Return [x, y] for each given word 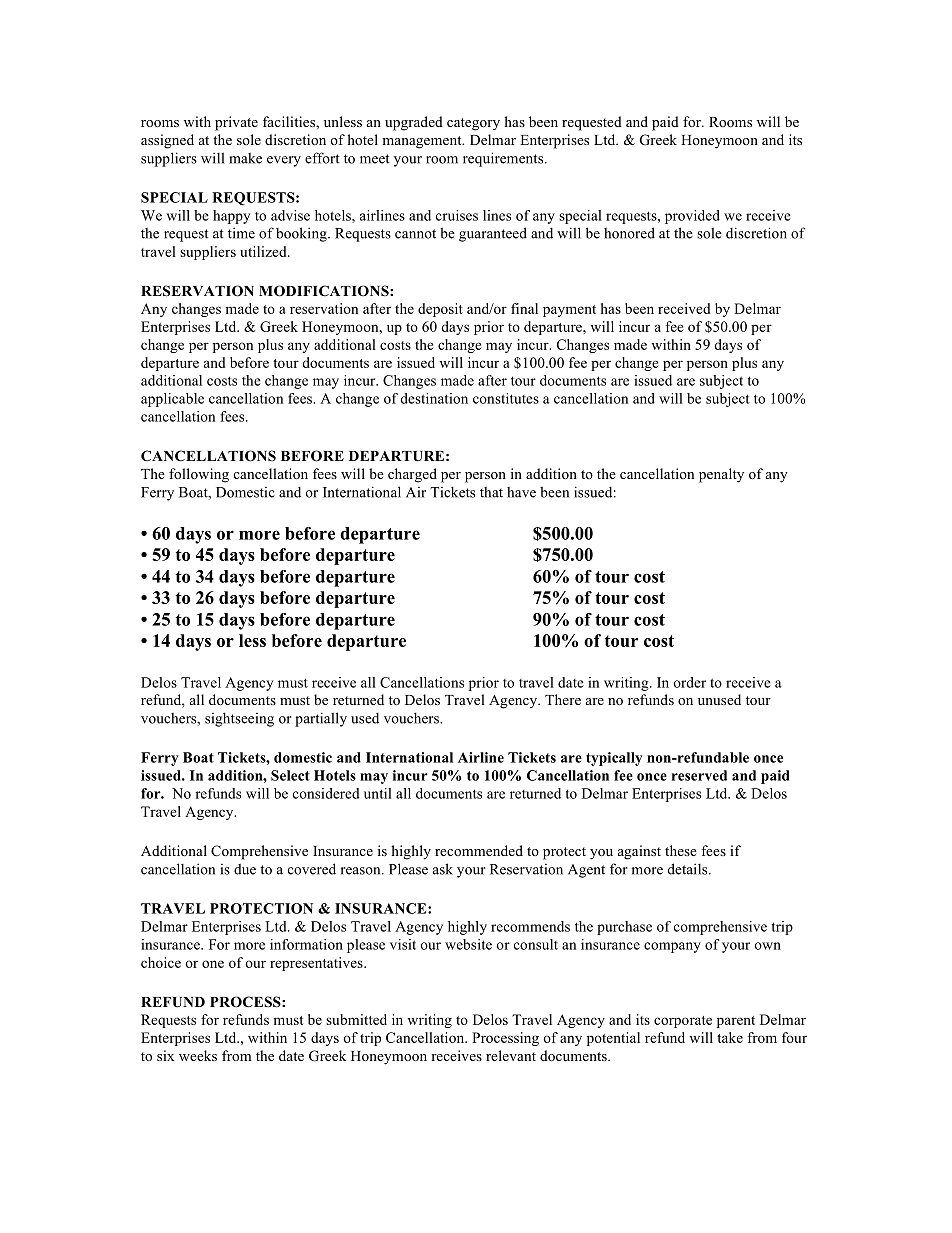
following [199, 475]
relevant [511, 1055]
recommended [479, 850]
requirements [504, 159]
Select [290, 775]
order [690, 682]
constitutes [506, 398]
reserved [699, 775]
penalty [721, 475]
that [491, 492]
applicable [172, 400]
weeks [198, 1055]
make [245, 158]
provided [692, 217]
